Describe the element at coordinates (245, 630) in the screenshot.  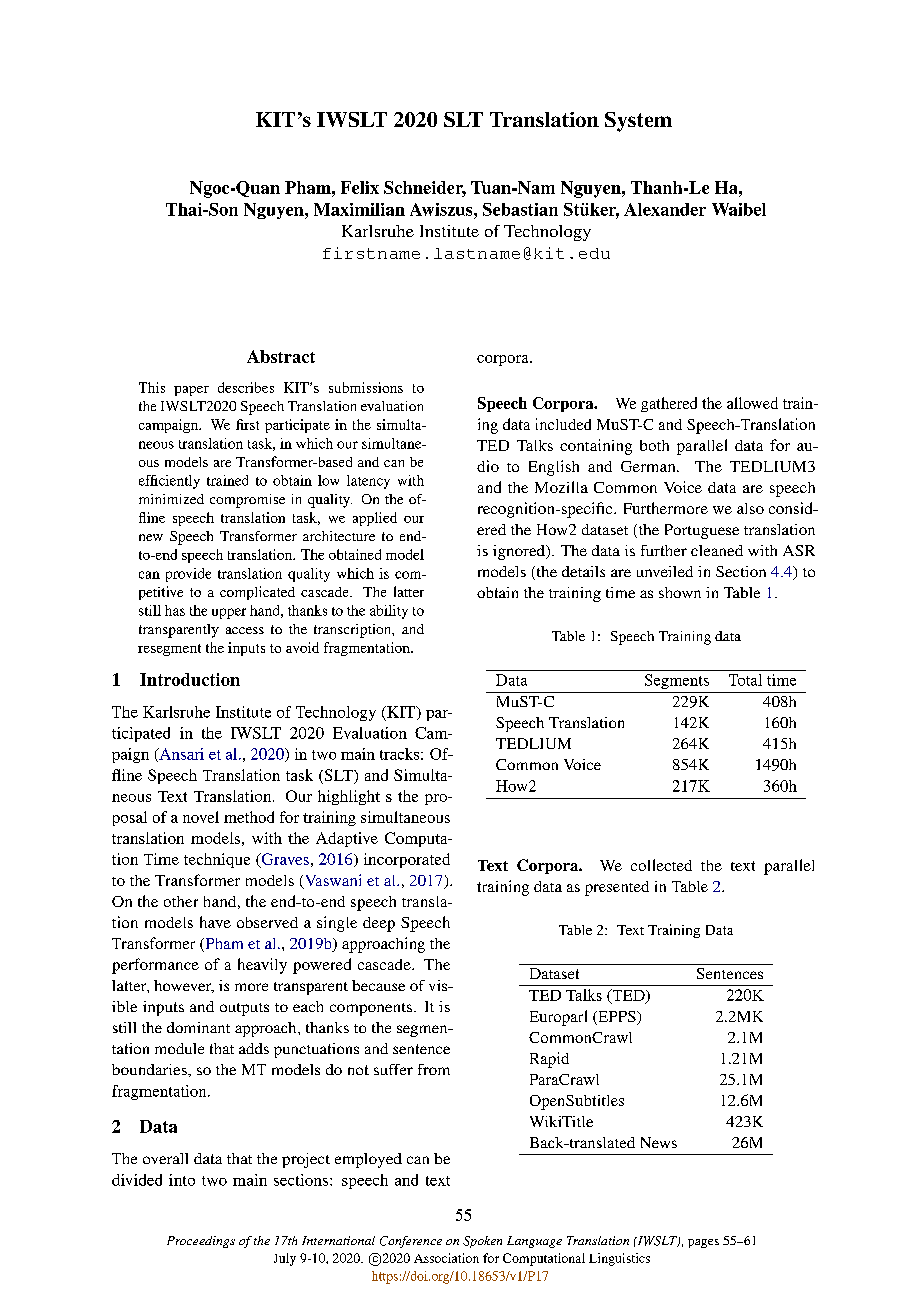
I see `access` at that location.
